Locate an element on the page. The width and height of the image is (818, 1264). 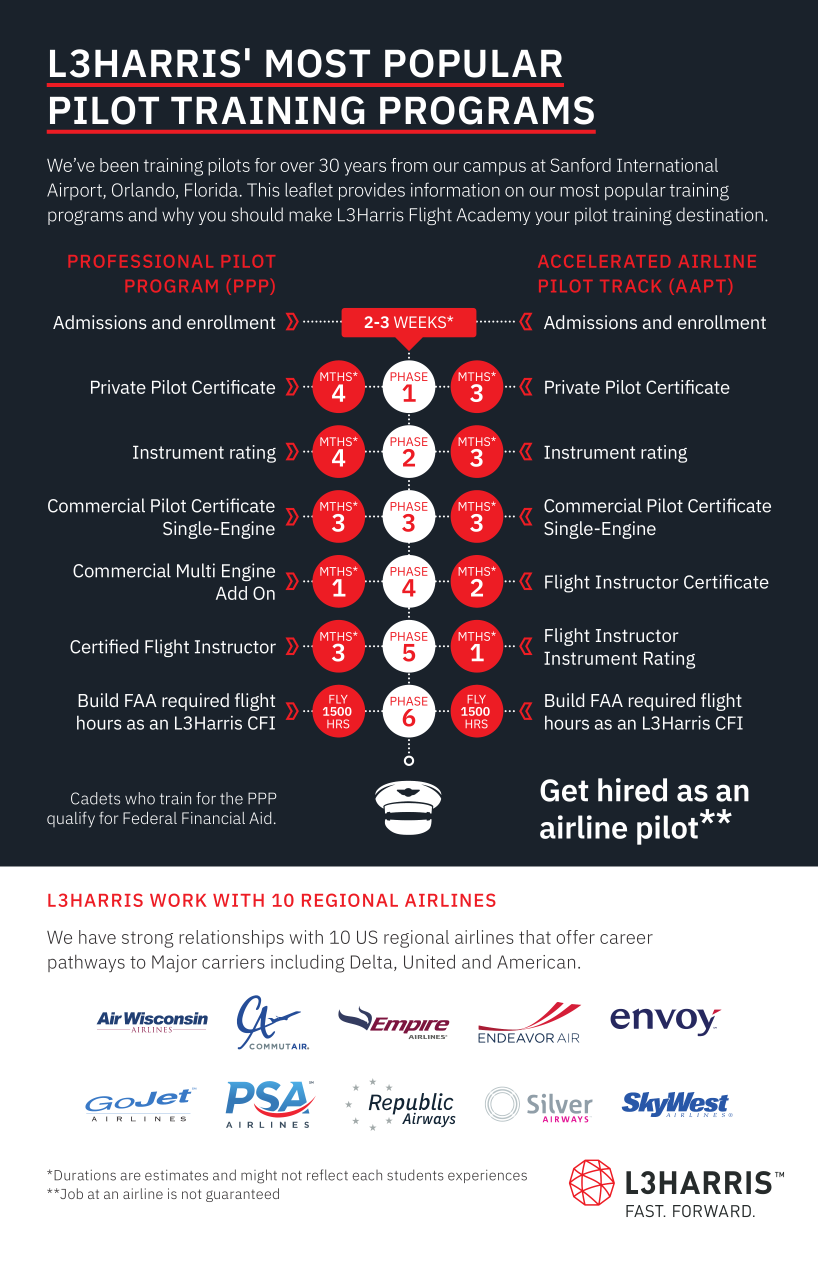
Certified is located at coordinates (104, 646).
